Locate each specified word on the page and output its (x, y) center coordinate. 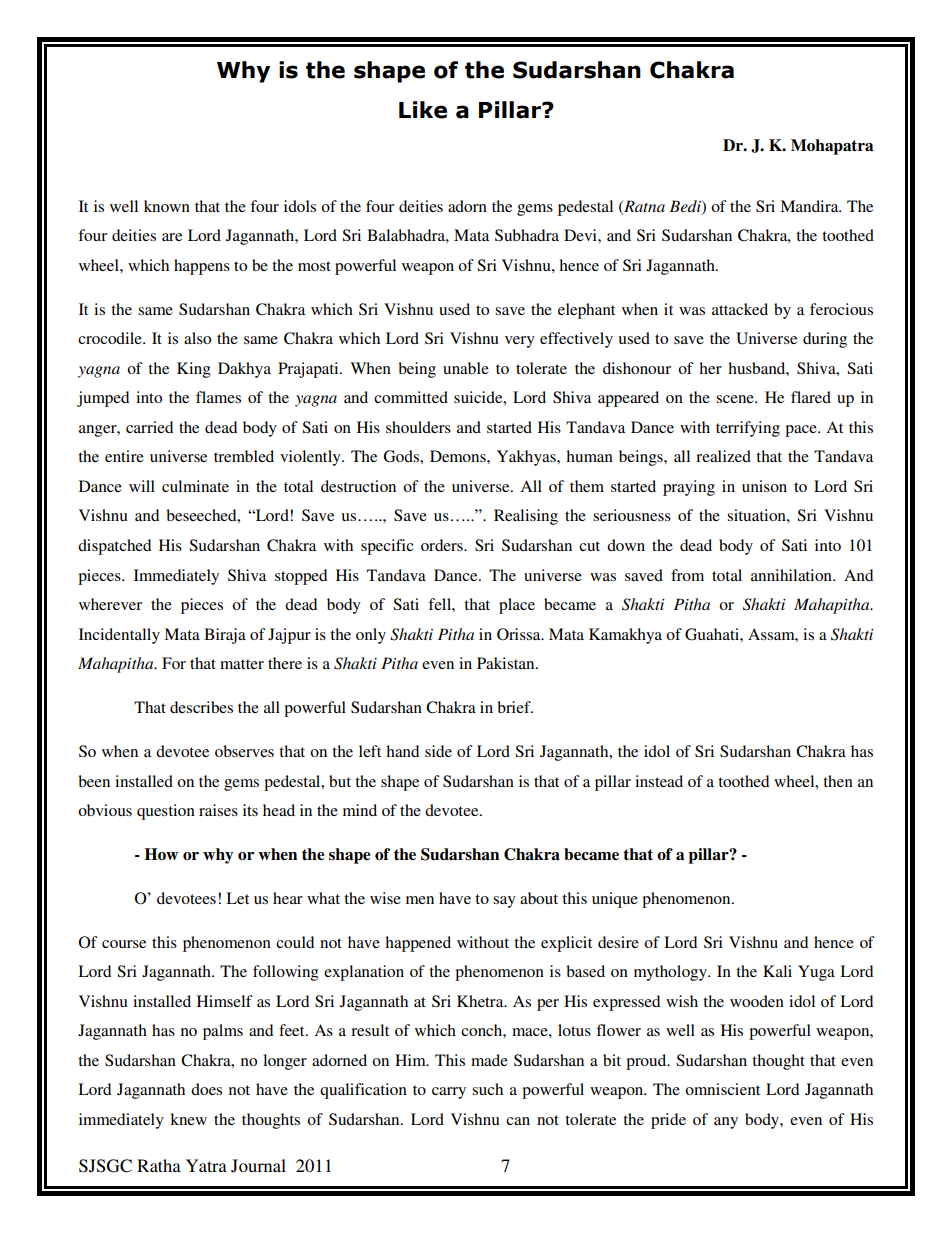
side (438, 751)
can (518, 1121)
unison (764, 486)
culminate (195, 486)
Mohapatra (832, 147)
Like (423, 110)
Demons (459, 456)
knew (188, 1119)
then (838, 781)
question (166, 812)
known (167, 206)
